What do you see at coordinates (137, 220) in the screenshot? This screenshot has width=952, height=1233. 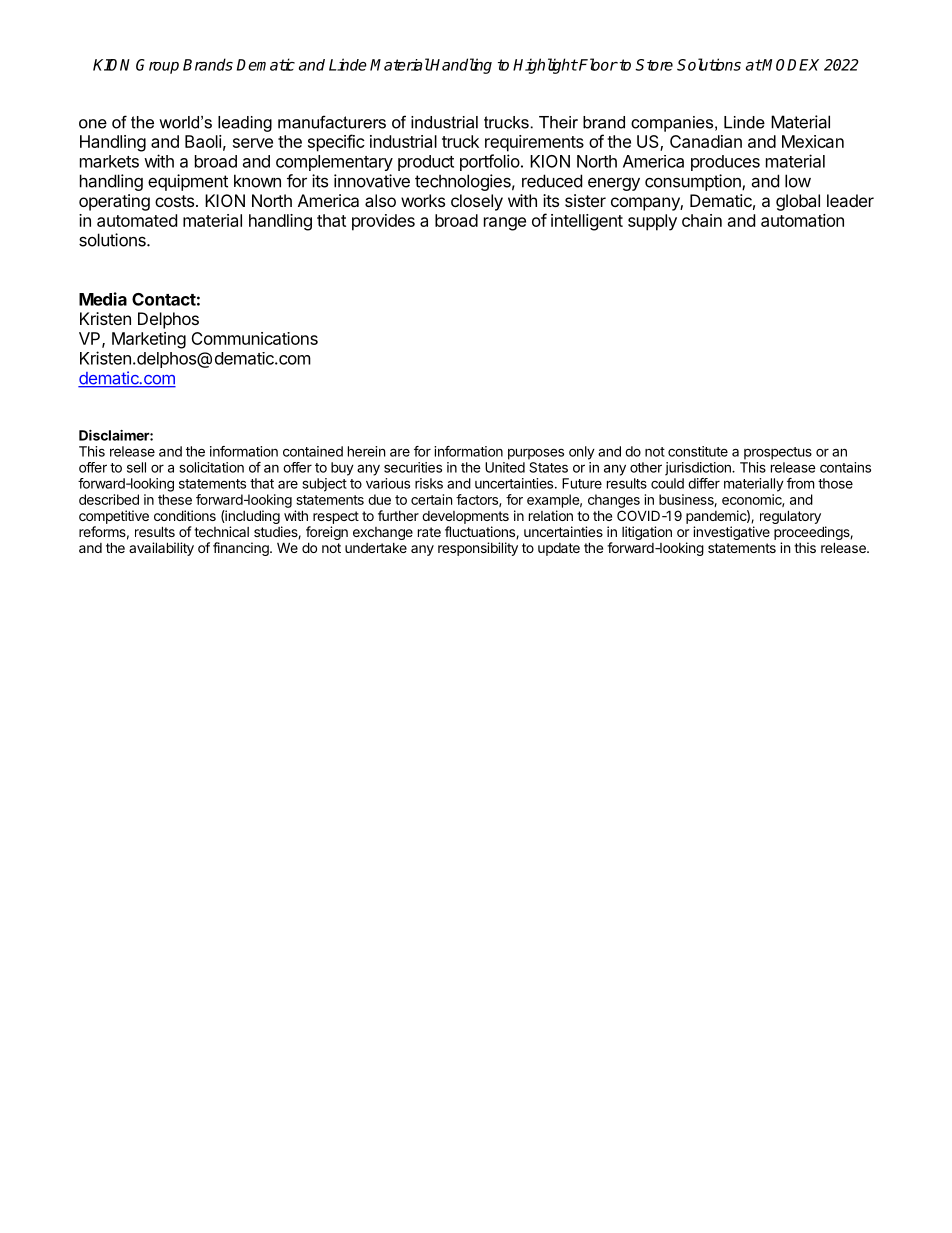 I see `automated` at bounding box center [137, 220].
